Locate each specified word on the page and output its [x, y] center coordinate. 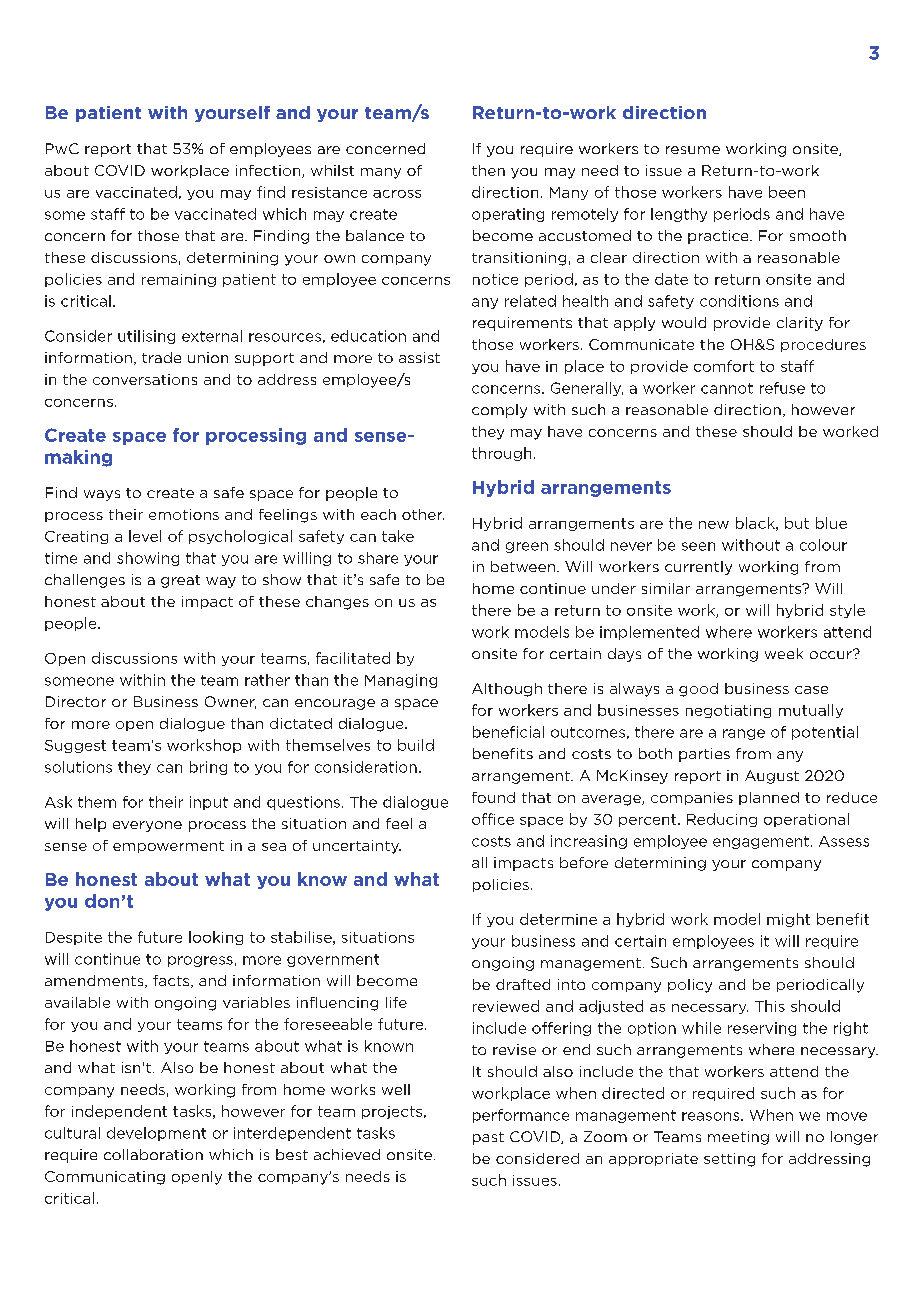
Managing [401, 681]
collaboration [153, 1154]
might [788, 920]
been [787, 192]
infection [269, 171]
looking [216, 938]
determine [558, 919]
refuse [782, 388]
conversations [145, 379]
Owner [230, 702]
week [784, 653]
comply [499, 411]
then [488, 170]
